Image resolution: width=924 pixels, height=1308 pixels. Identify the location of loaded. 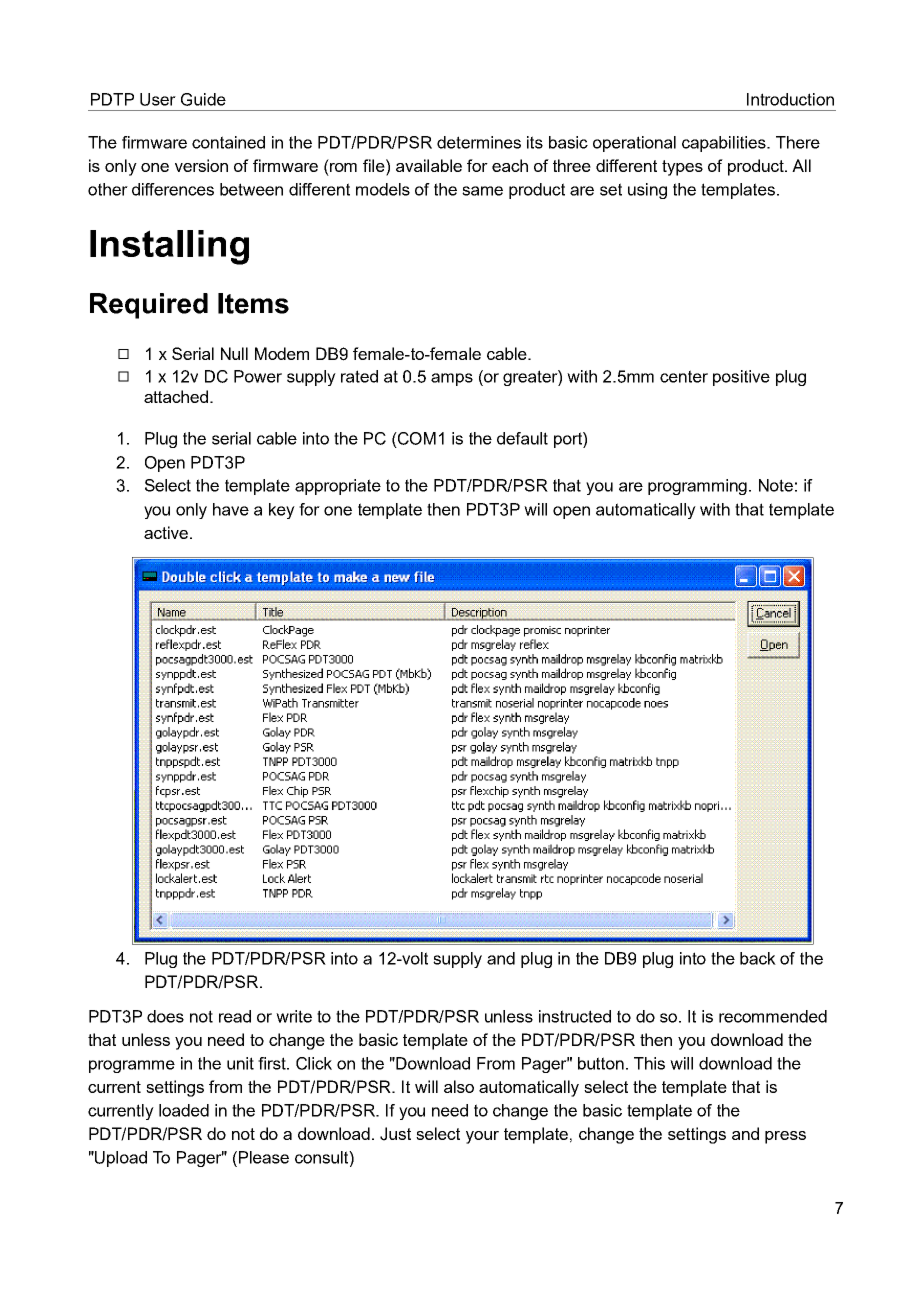
(184, 1110).
